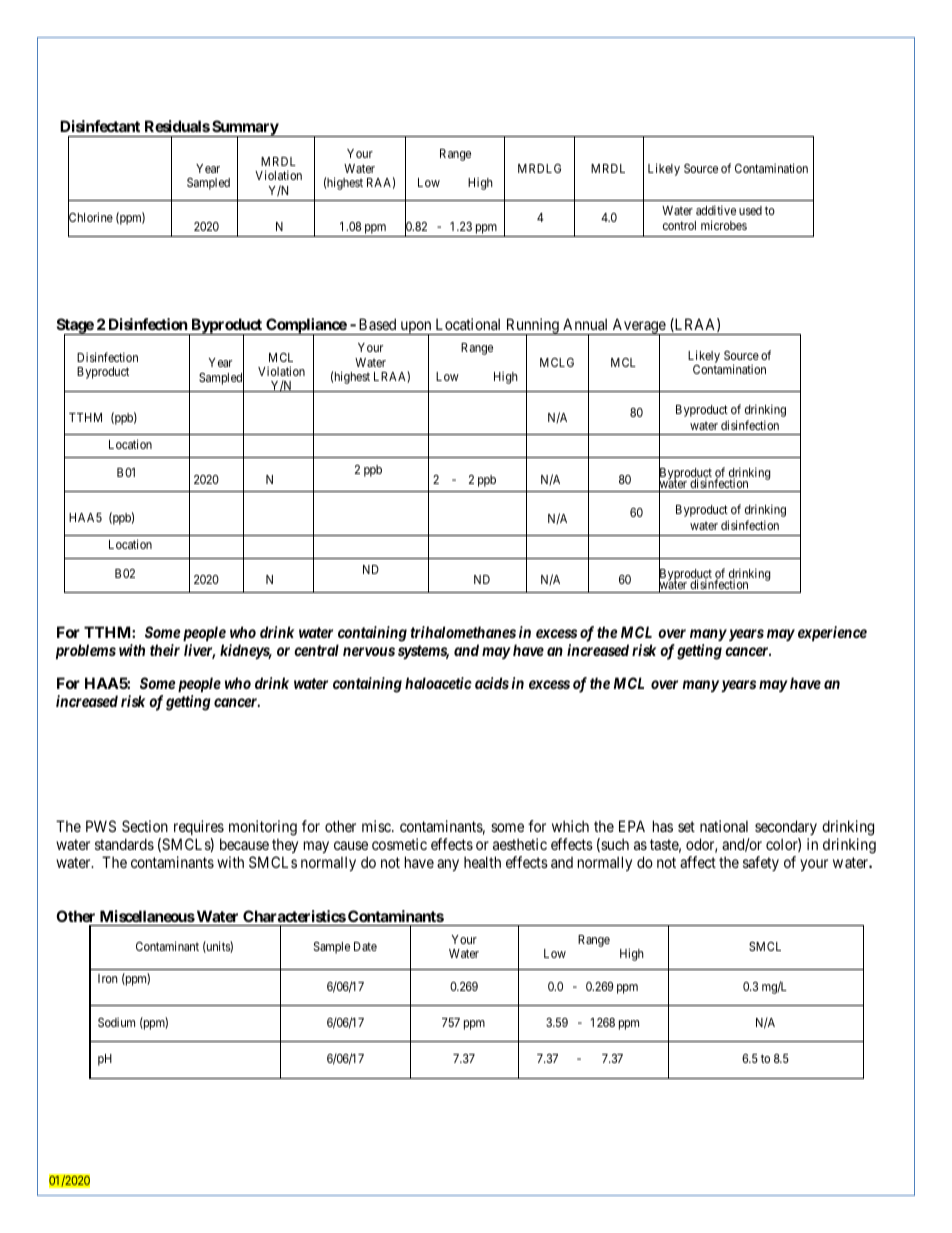 The width and height of the screenshot is (952, 1233). I want to click on central, so click(316, 650).
